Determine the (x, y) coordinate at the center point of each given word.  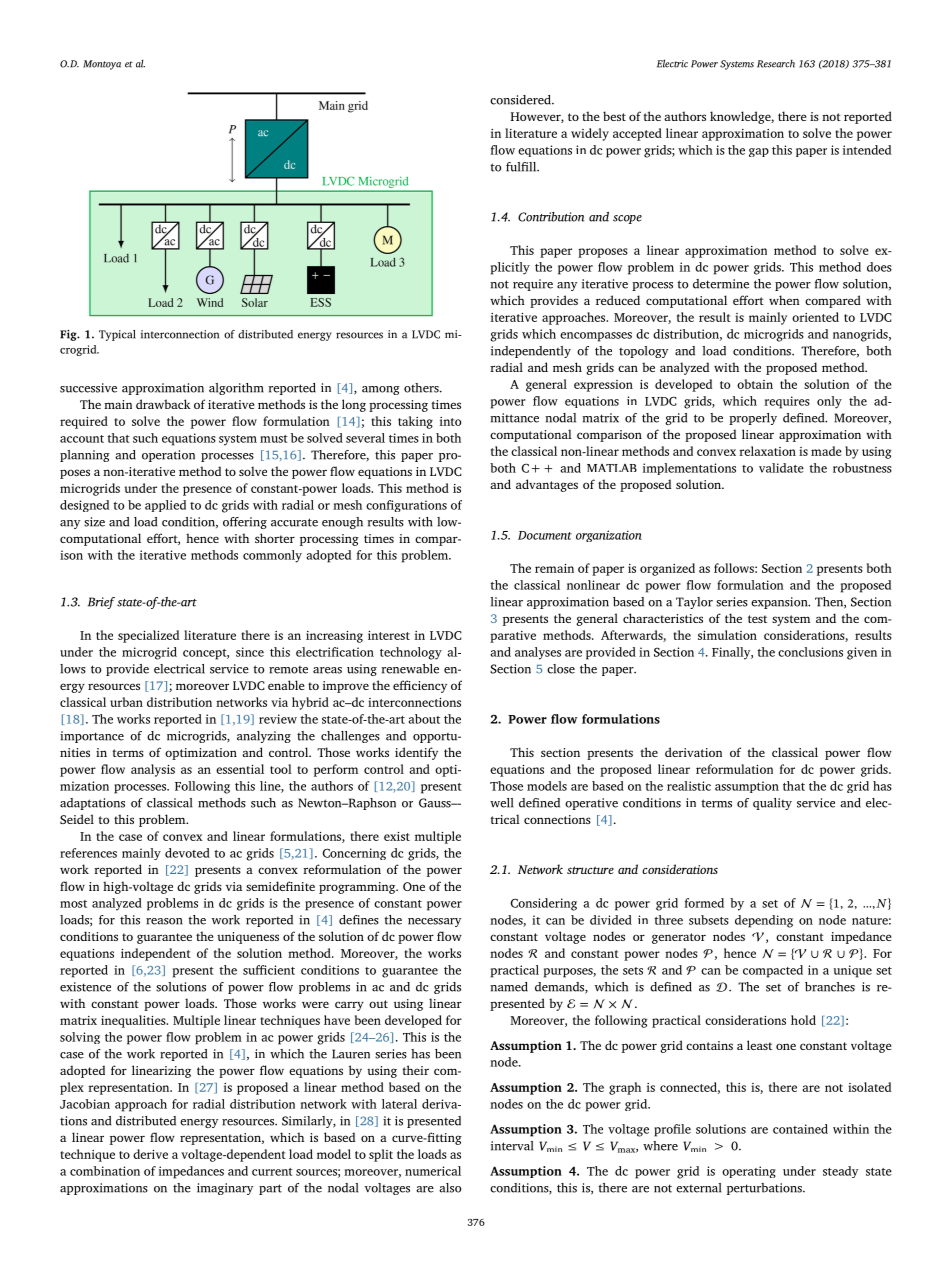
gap (759, 152)
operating (749, 1172)
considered (521, 100)
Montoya (102, 65)
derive (150, 1154)
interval (512, 1146)
